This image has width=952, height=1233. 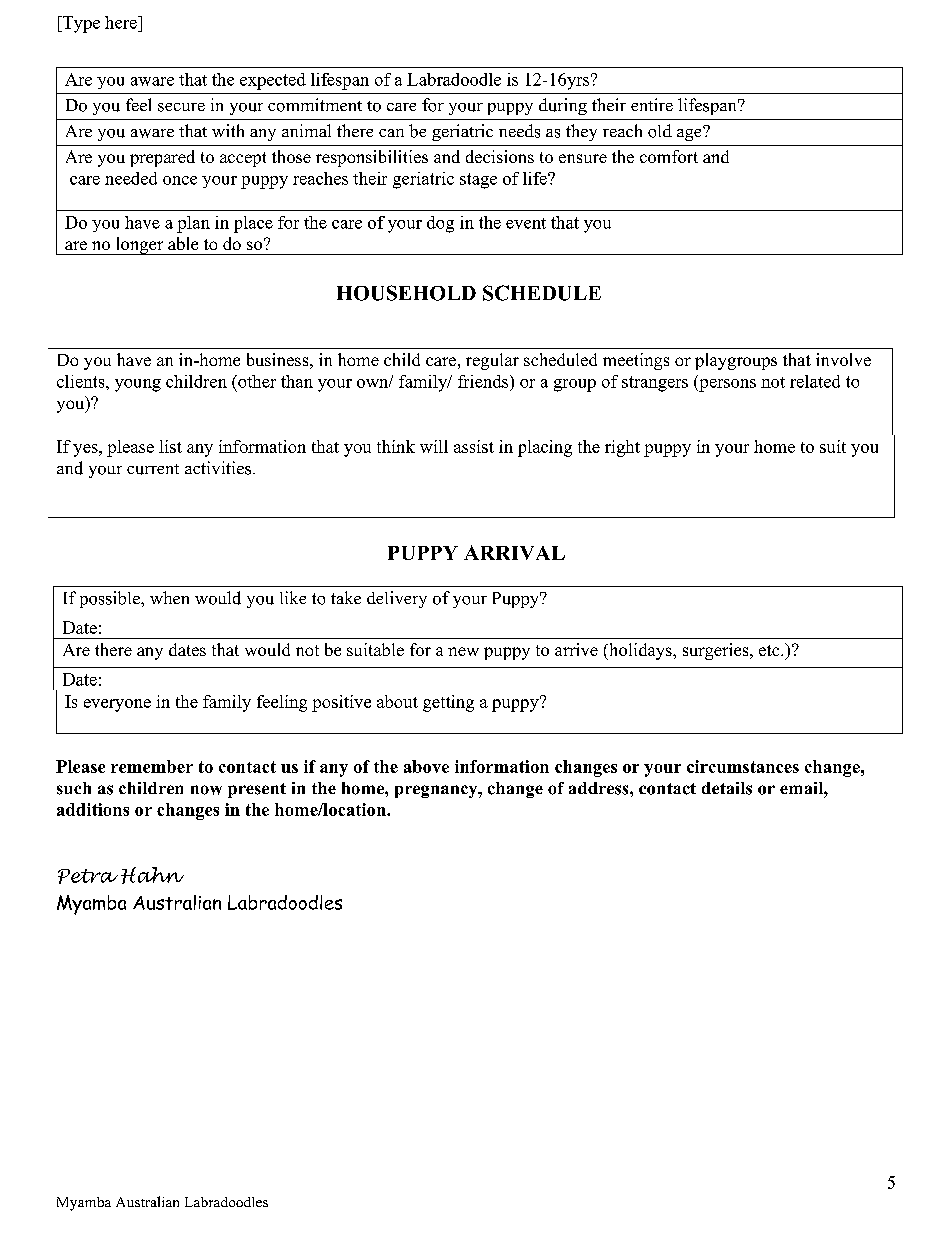 I want to click on when, so click(x=169, y=597).
